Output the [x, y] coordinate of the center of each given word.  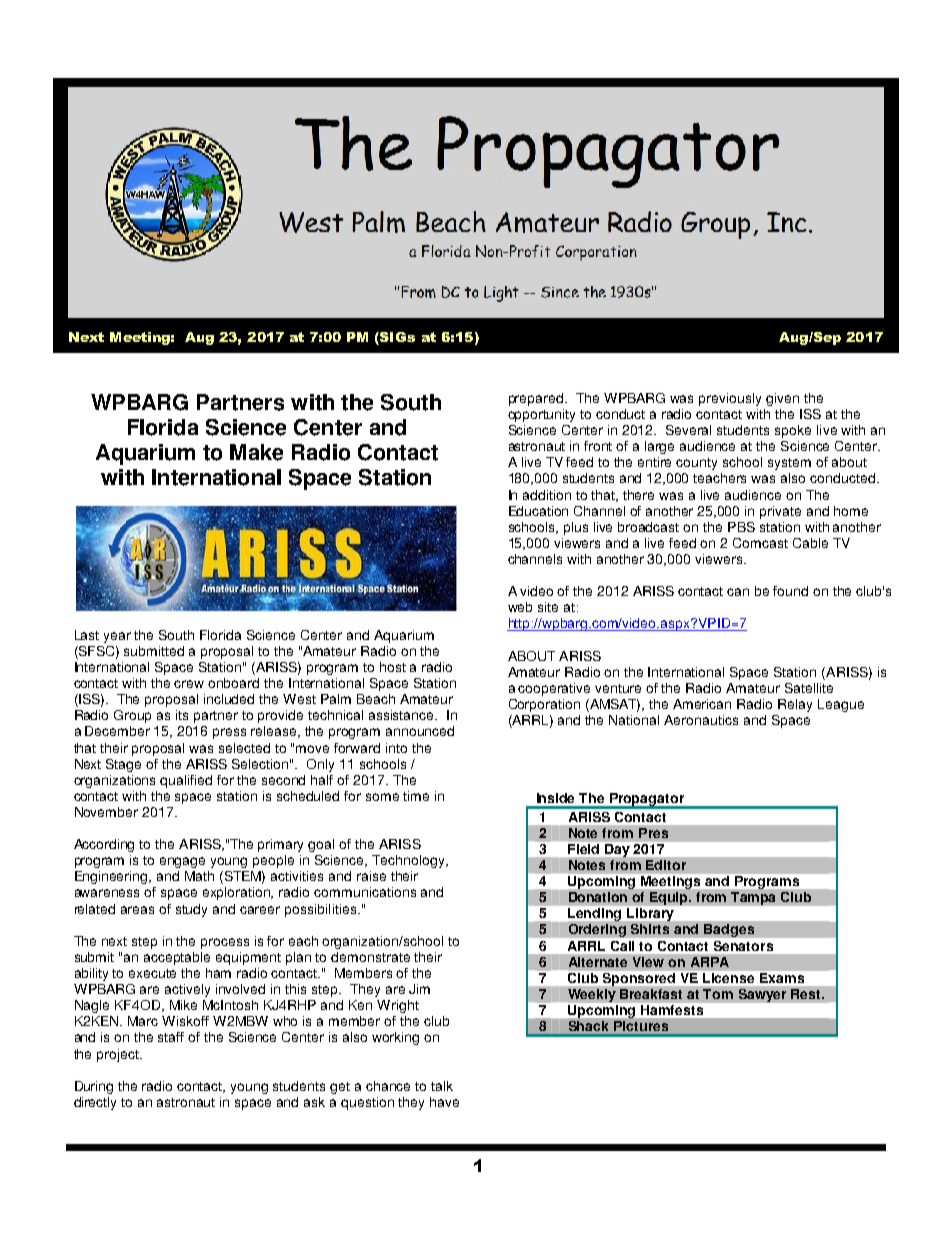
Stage [123, 765]
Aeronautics [701, 720]
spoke [793, 431]
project [119, 1055]
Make [256, 452]
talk [442, 1086]
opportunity [541, 415]
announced [420, 731]
